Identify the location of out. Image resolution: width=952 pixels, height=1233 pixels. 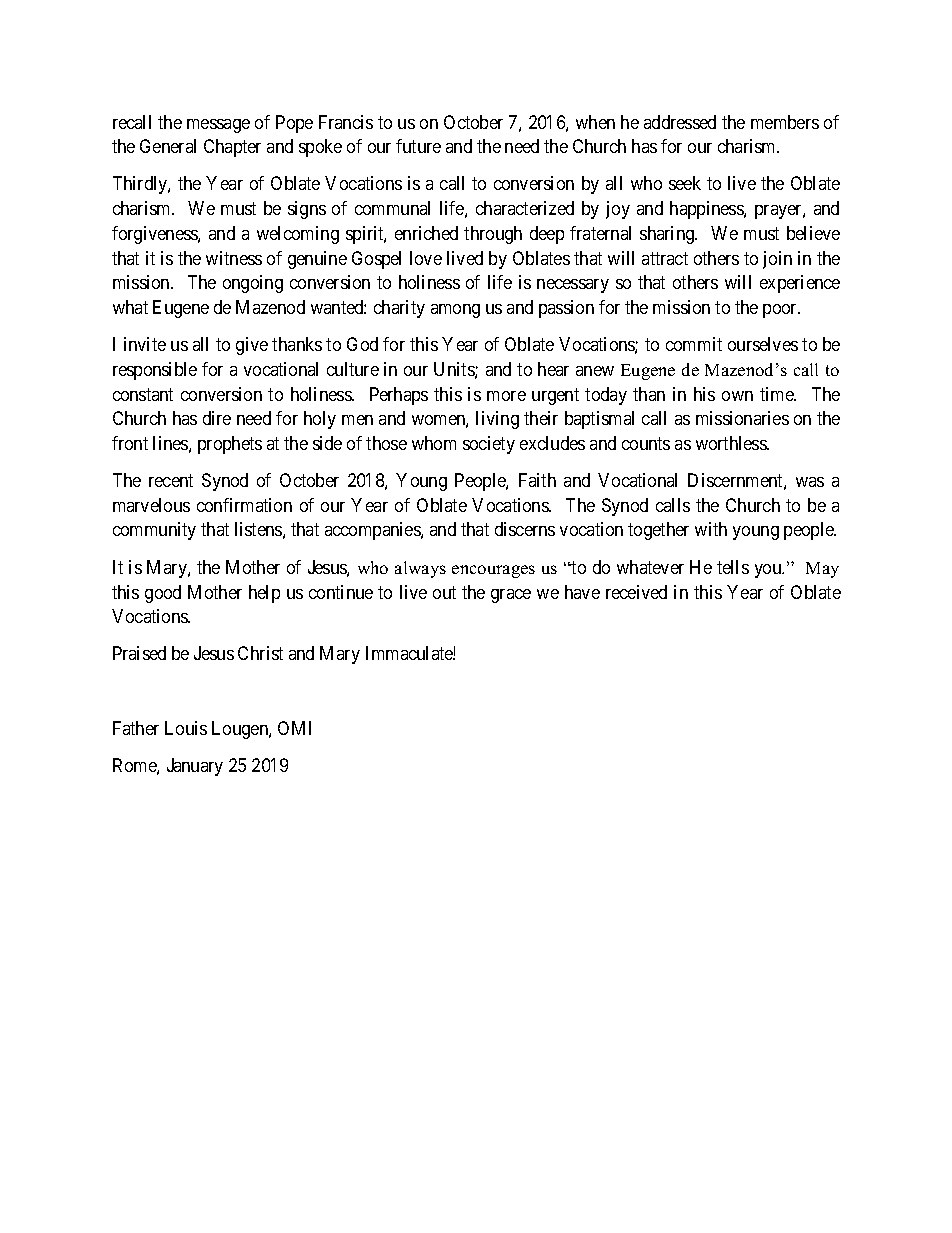
(444, 592).
